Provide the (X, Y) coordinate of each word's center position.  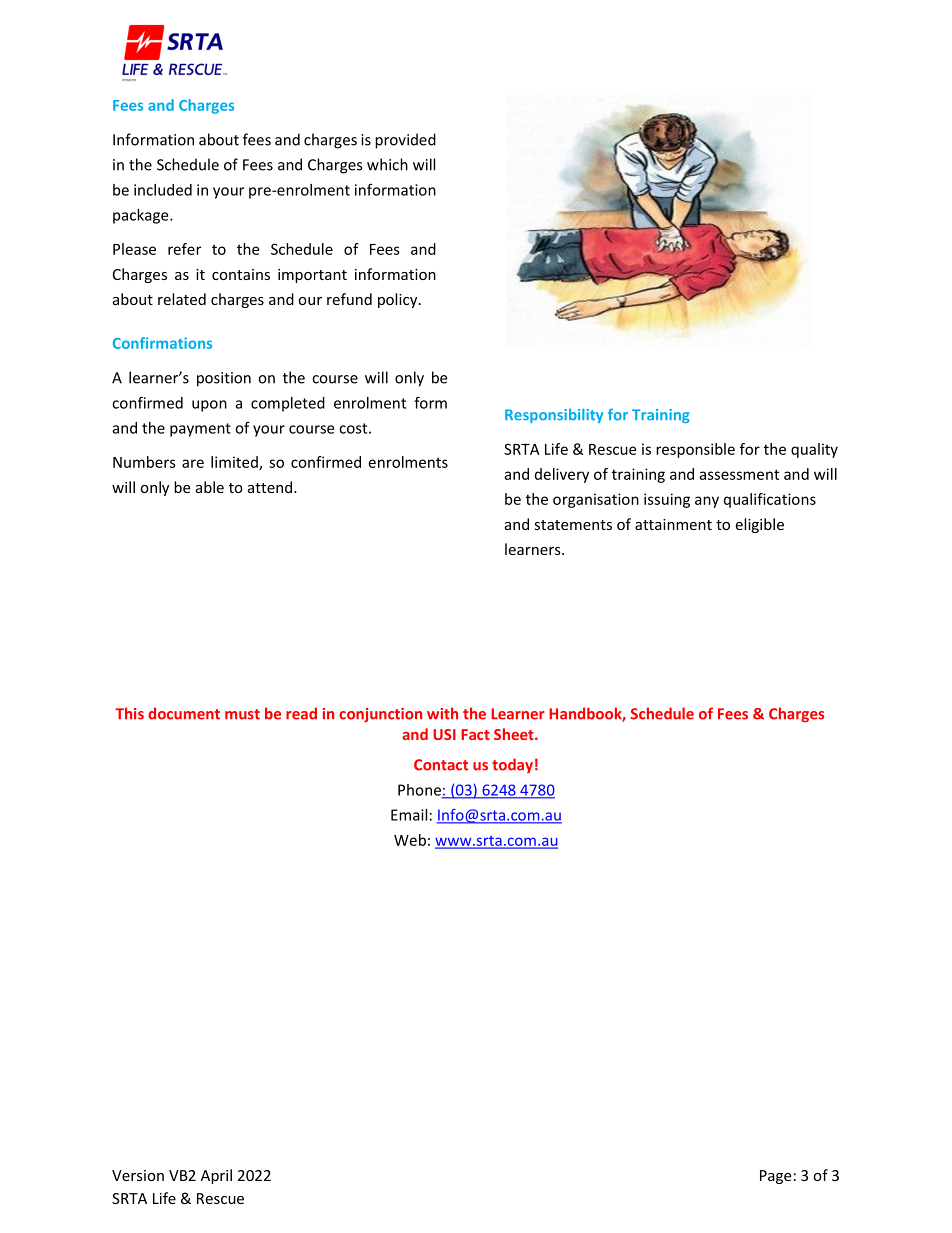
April (216, 1176)
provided (405, 141)
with (442, 713)
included (163, 190)
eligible (759, 525)
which (387, 164)
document (184, 713)
